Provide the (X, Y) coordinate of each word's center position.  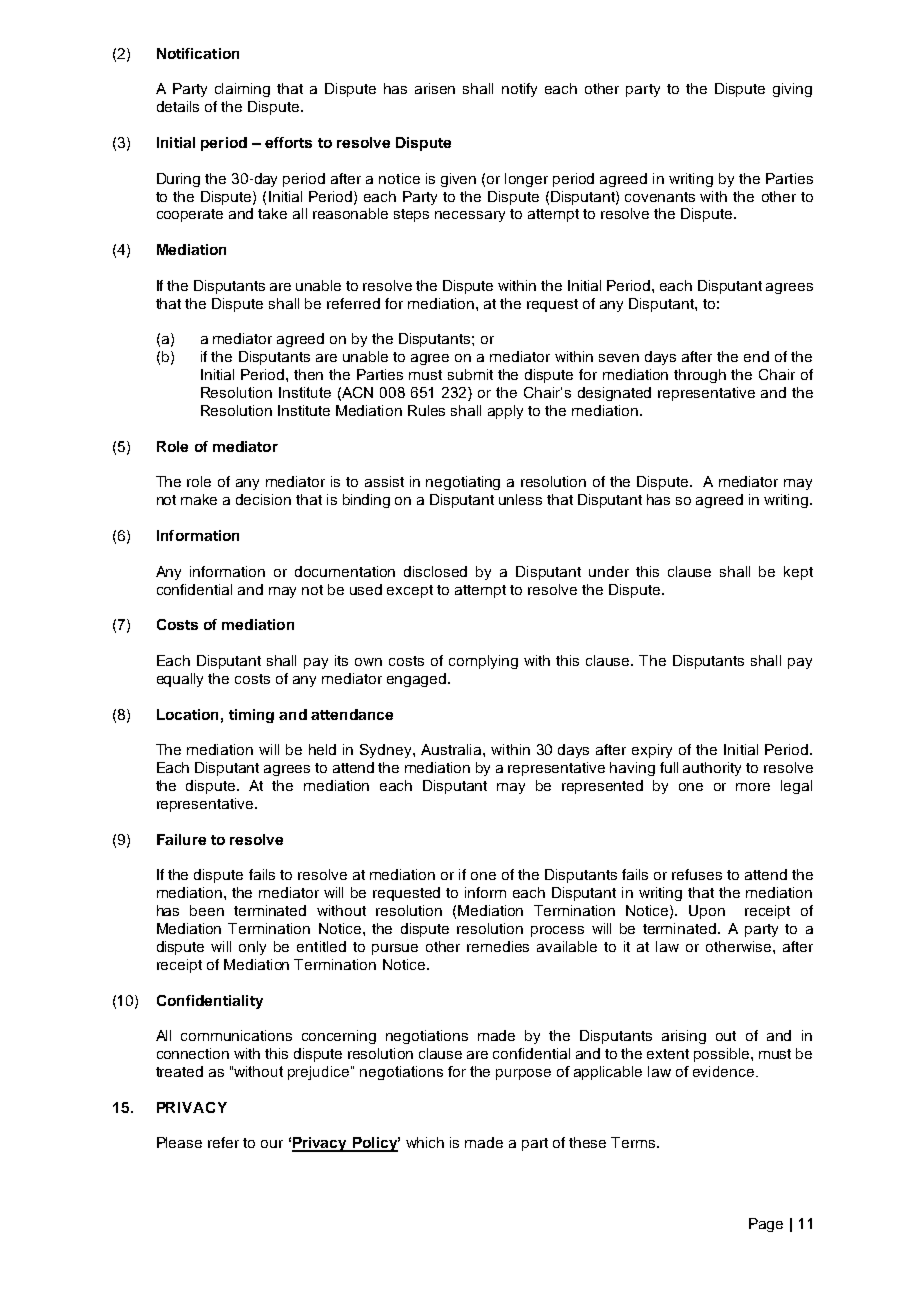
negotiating (463, 483)
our (272, 1144)
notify (519, 90)
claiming (242, 90)
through (700, 376)
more (753, 787)
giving (792, 90)
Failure (181, 839)
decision (263, 499)
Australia (452, 749)
